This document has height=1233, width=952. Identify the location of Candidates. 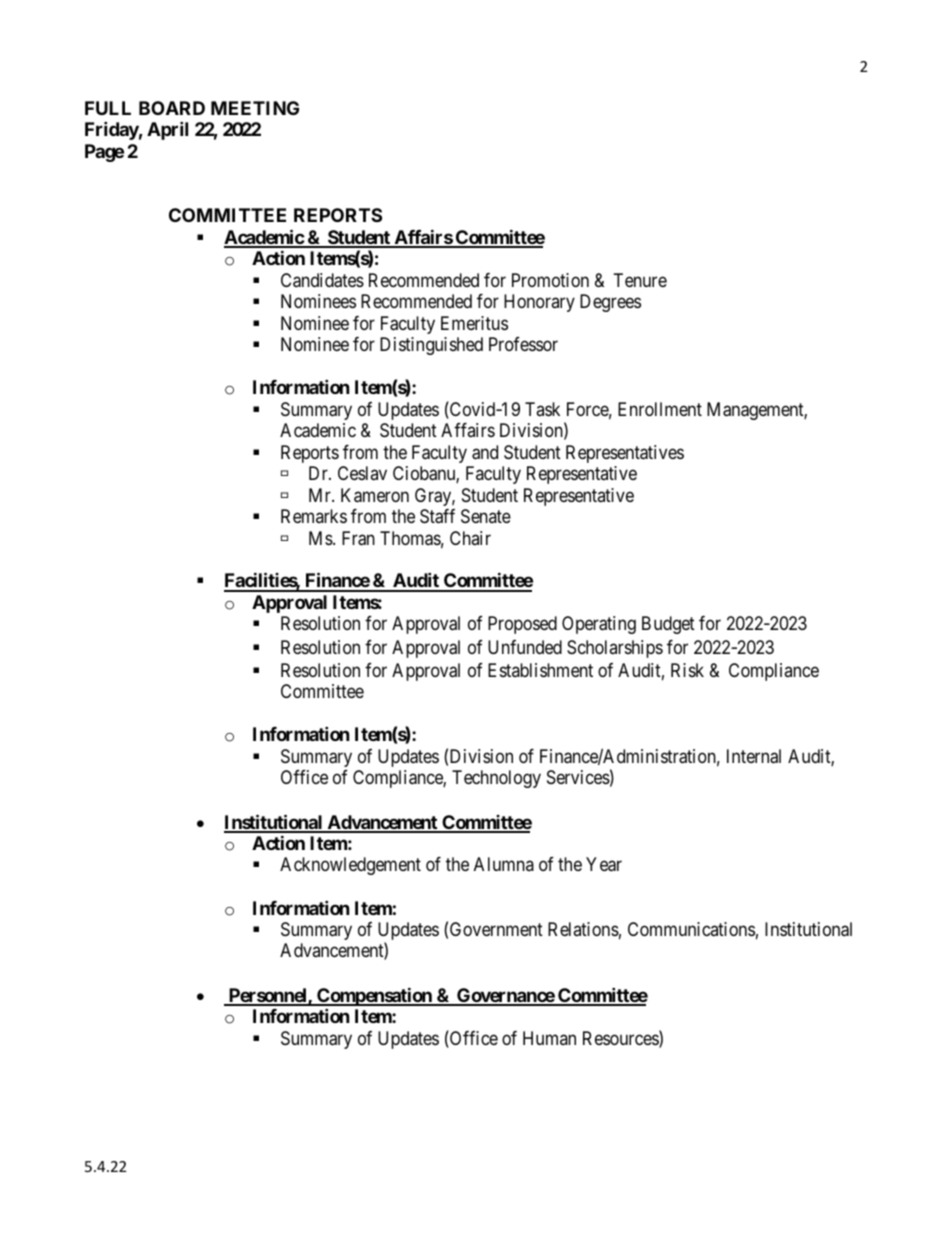
(322, 280).
